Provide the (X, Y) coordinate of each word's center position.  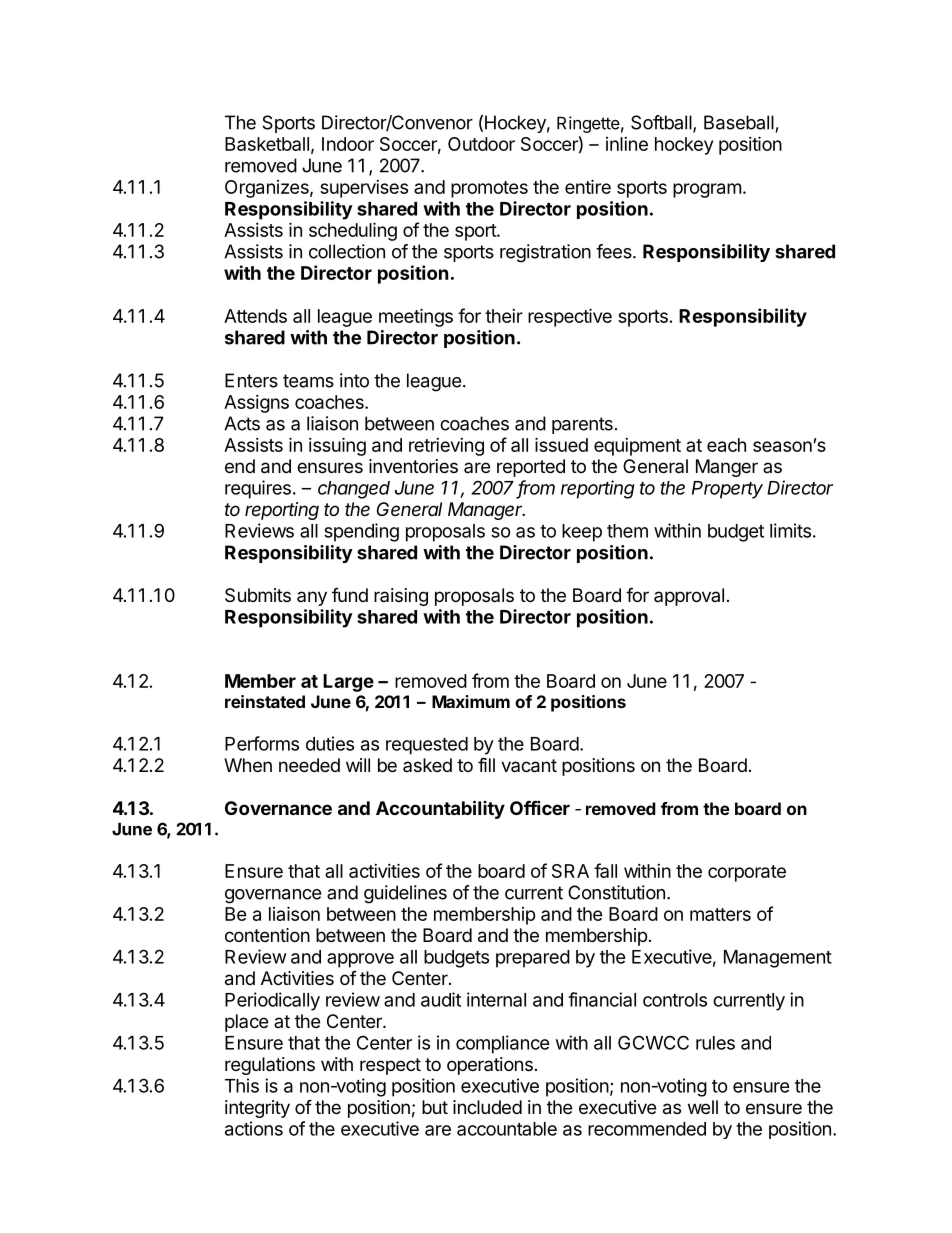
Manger (727, 468)
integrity (257, 1109)
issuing (337, 446)
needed (309, 765)
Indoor (348, 144)
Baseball (739, 122)
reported (531, 468)
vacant (529, 766)
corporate (747, 873)
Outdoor (481, 144)
